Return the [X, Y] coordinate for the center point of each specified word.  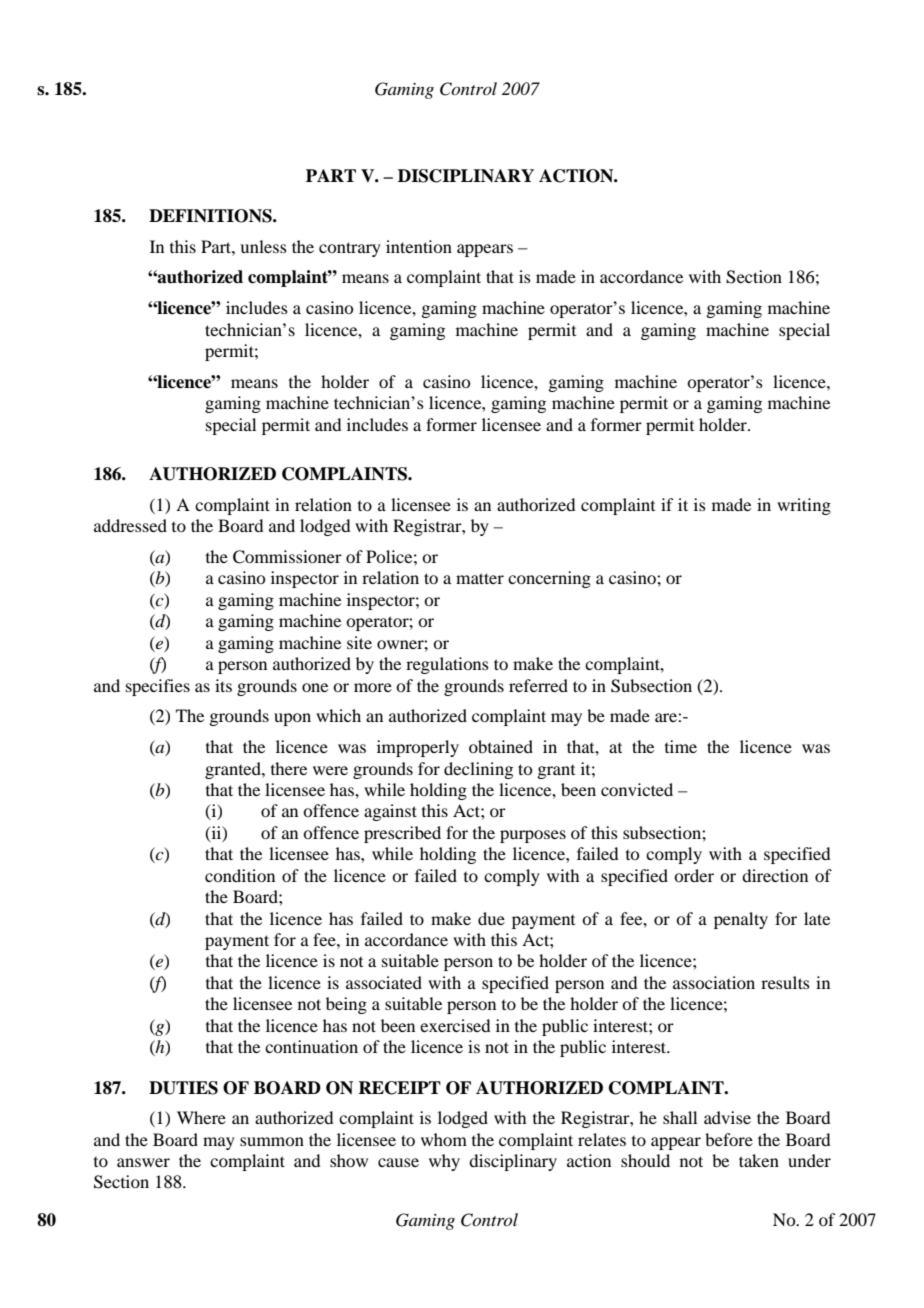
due [491, 918]
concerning [549, 579]
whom [444, 1139]
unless [263, 246]
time [681, 746]
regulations [447, 665]
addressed [130, 525]
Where [201, 1117]
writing [804, 506]
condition [240, 875]
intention [419, 246]
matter [480, 578]
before [729, 1139]
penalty [741, 920]
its [223, 685]
